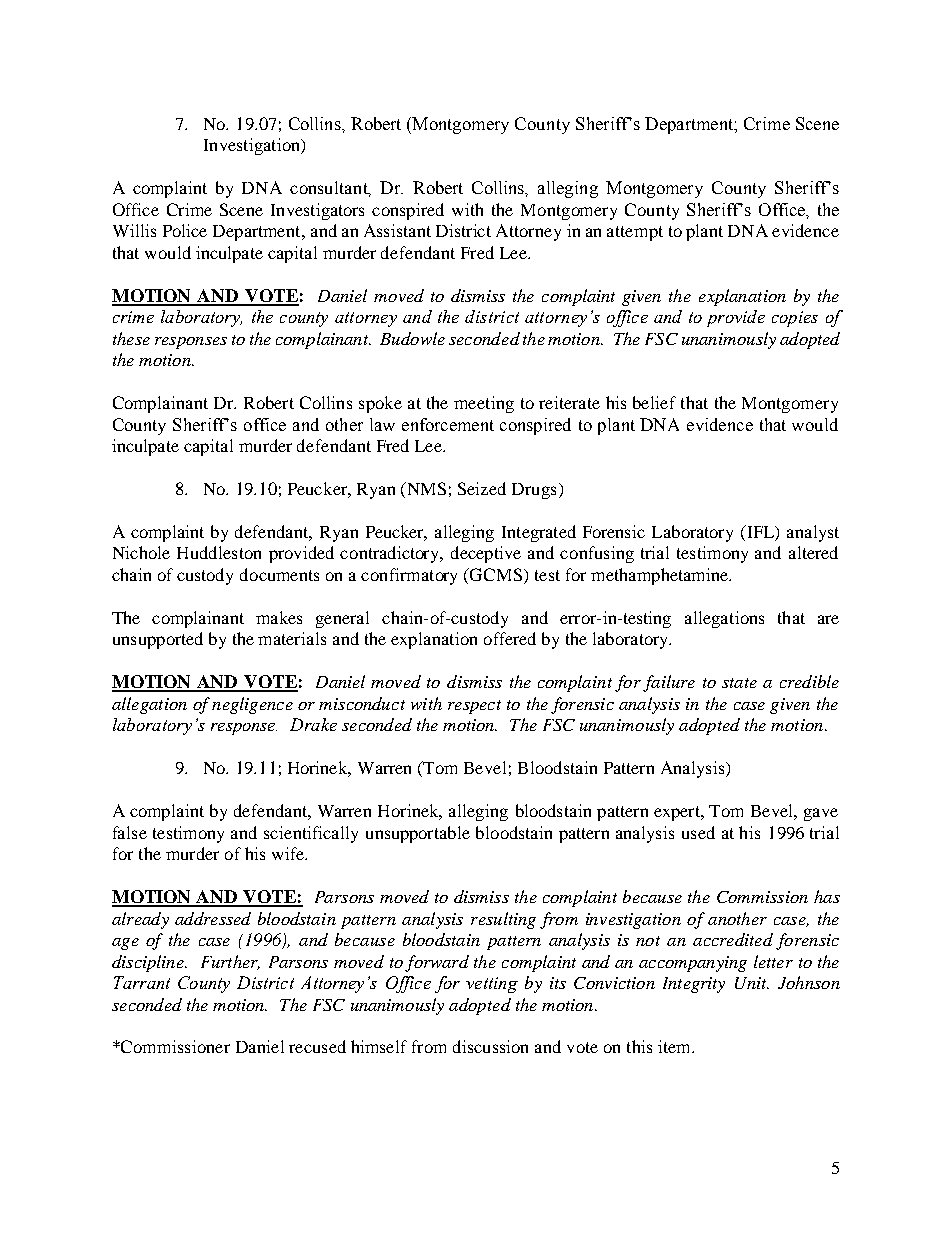 Image resolution: width=952 pixels, height=1233 pixels. What do you see at coordinates (752, 983) in the document?
I see `Unit` at bounding box center [752, 983].
